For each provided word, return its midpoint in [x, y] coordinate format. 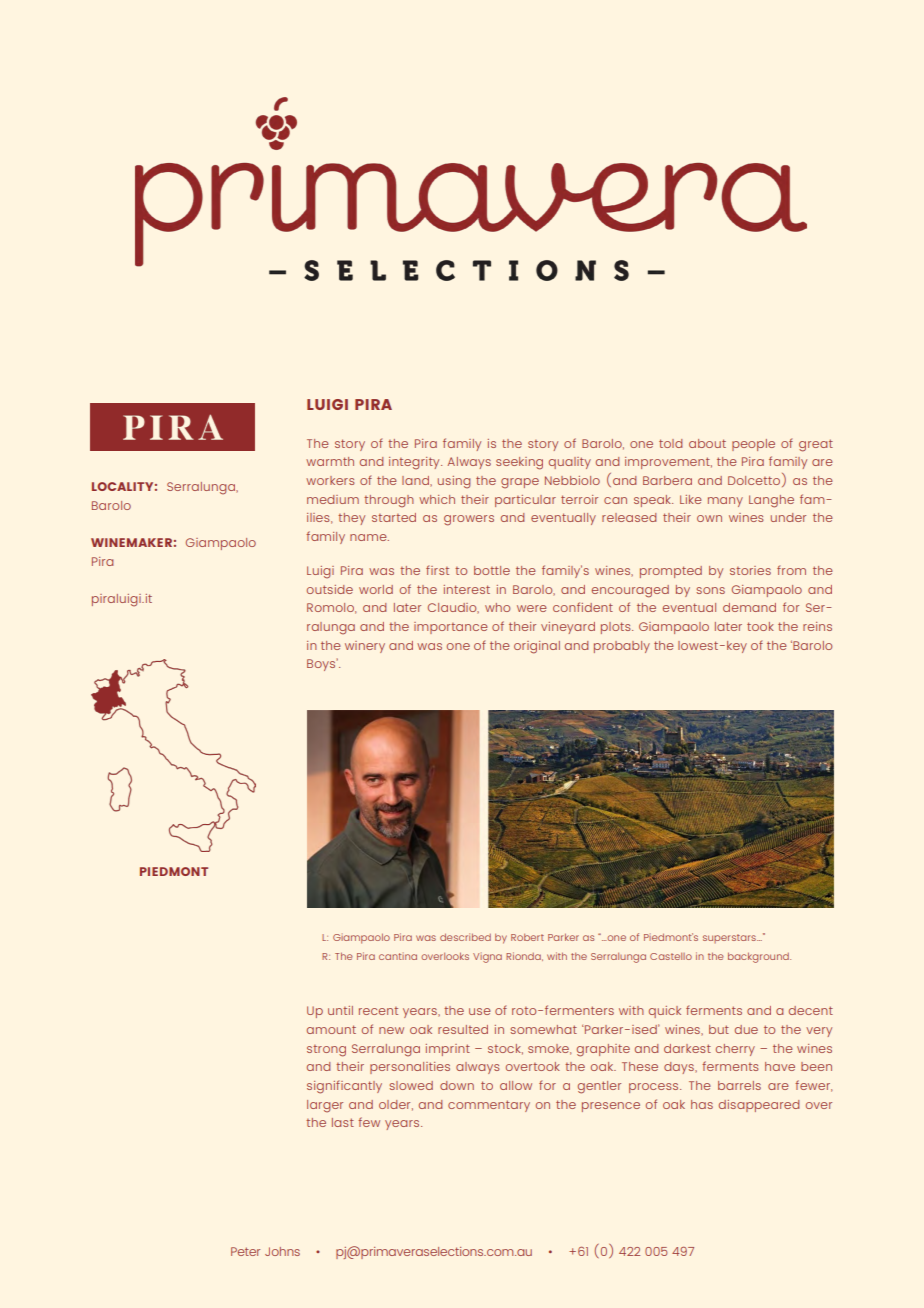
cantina [398, 956]
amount [331, 1029]
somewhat [544, 1029]
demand [749, 607]
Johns [282, 1251]
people [753, 445]
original [537, 647]
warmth [330, 461]
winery [365, 647]
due [746, 1029]
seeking [519, 463]
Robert [527, 937]
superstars [730, 938]
